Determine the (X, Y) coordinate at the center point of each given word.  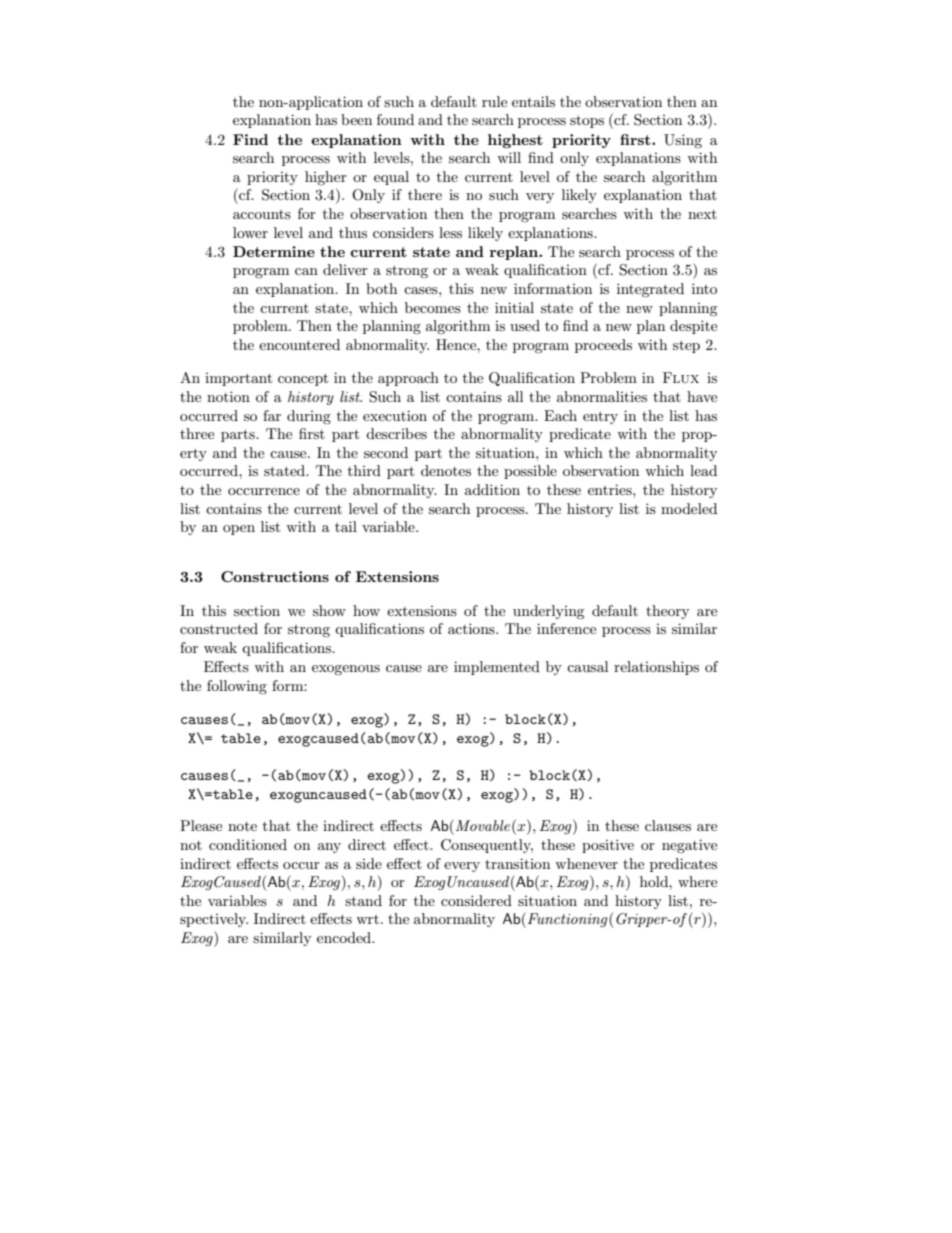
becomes (433, 307)
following (237, 687)
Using (683, 141)
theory (667, 612)
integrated (650, 290)
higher (326, 178)
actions (472, 628)
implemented (497, 668)
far (272, 415)
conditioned (248, 844)
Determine (274, 251)
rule (494, 101)
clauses (668, 825)
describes (396, 433)
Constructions (275, 576)
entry (600, 417)
